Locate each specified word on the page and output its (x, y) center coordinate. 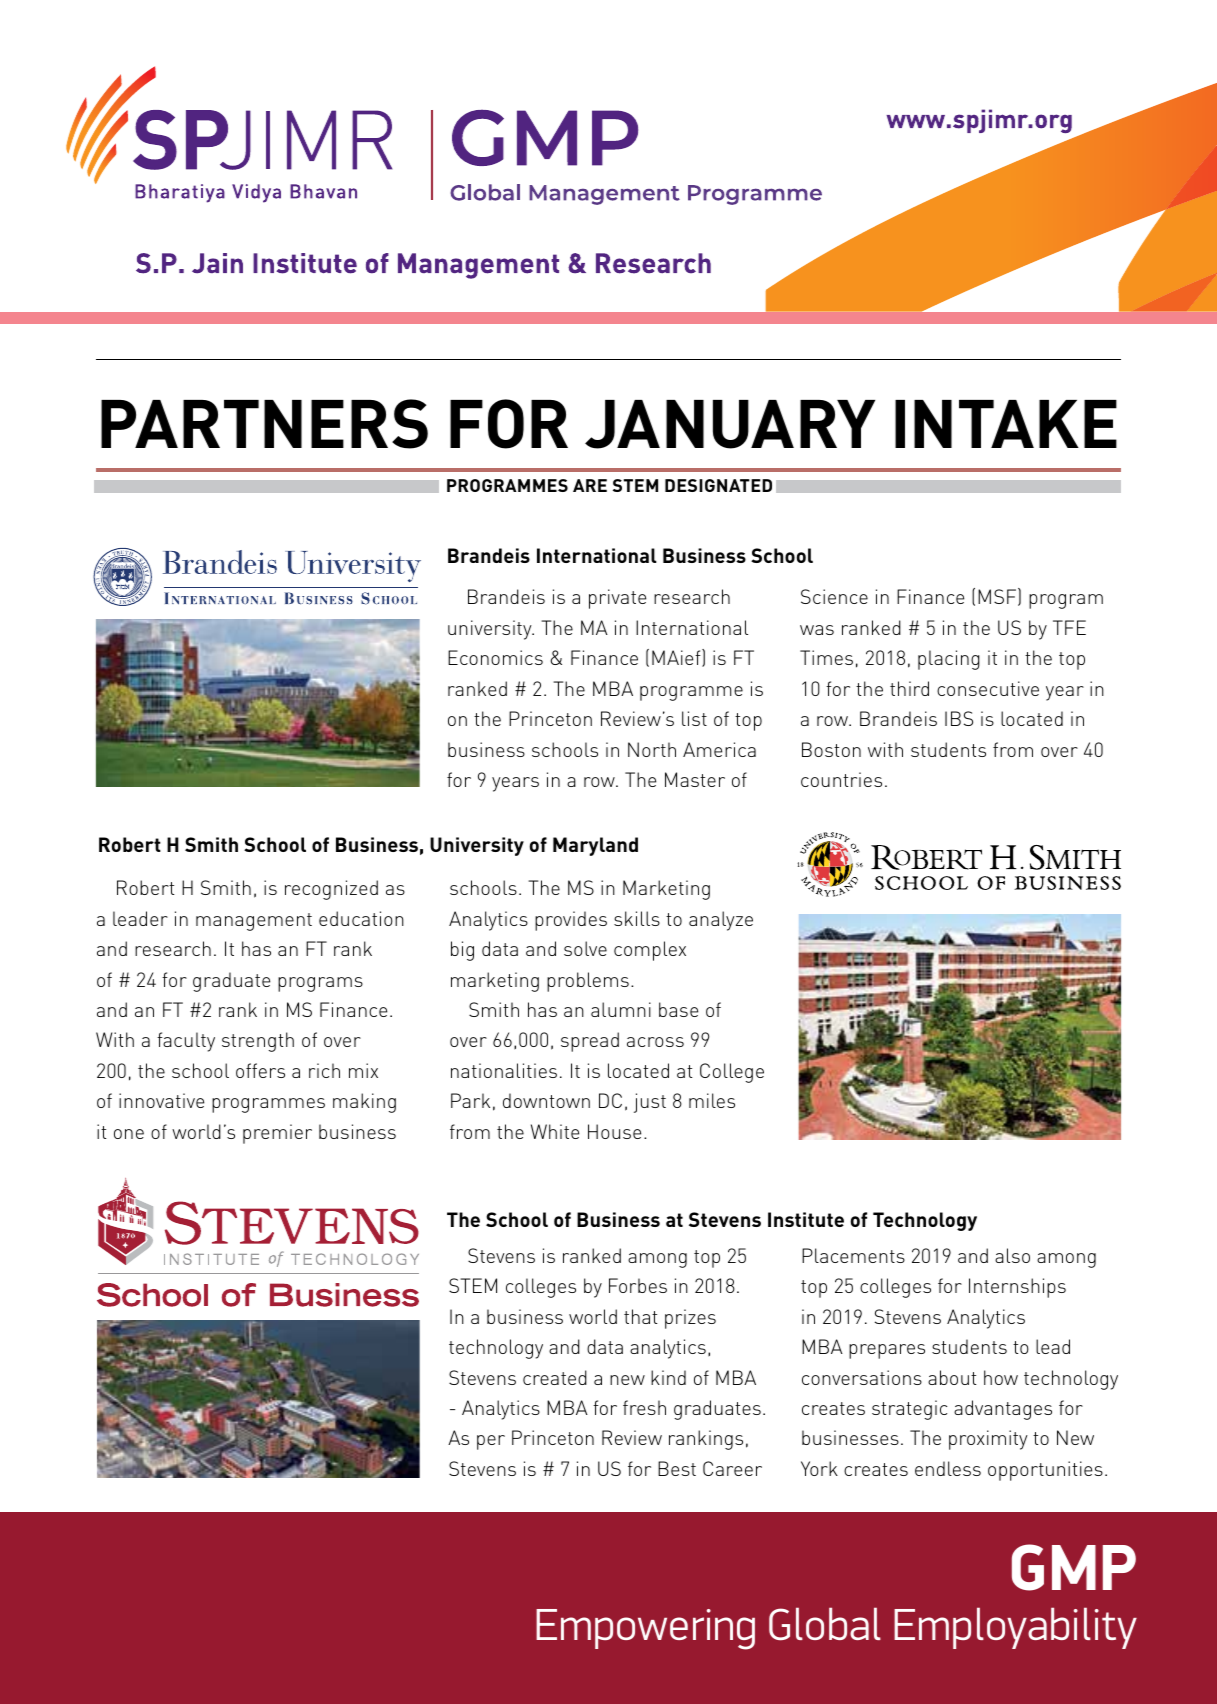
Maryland (595, 846)
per (491, 1442)
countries (841, 779)
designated (718, 485)
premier (277, 1134)
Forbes (638, 1285)
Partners (264, 424)
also (1012, 1255)
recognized (331, 890)
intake (1006, 424)
